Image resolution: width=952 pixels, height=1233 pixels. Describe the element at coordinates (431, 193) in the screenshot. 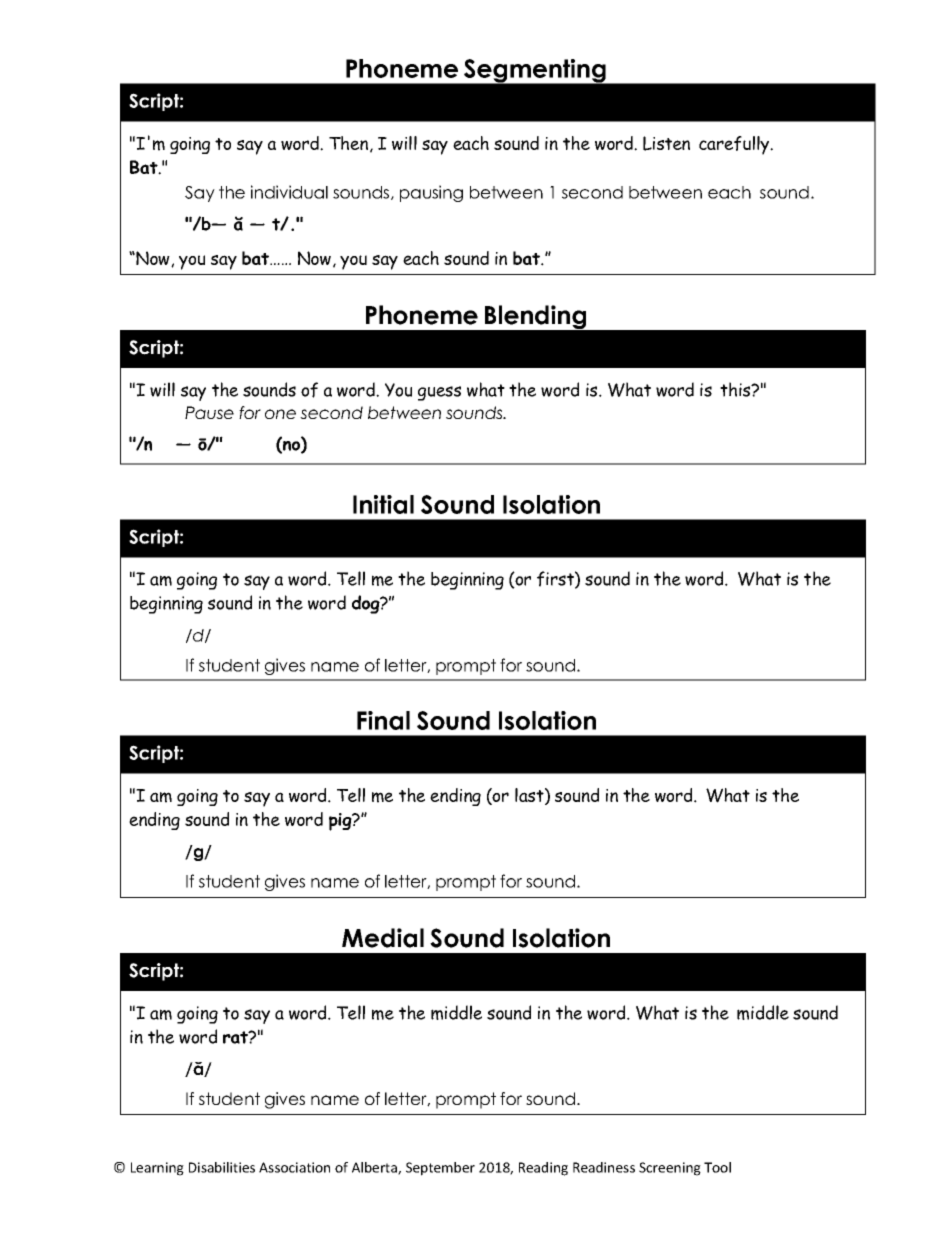

I see `pausing` at that location.
